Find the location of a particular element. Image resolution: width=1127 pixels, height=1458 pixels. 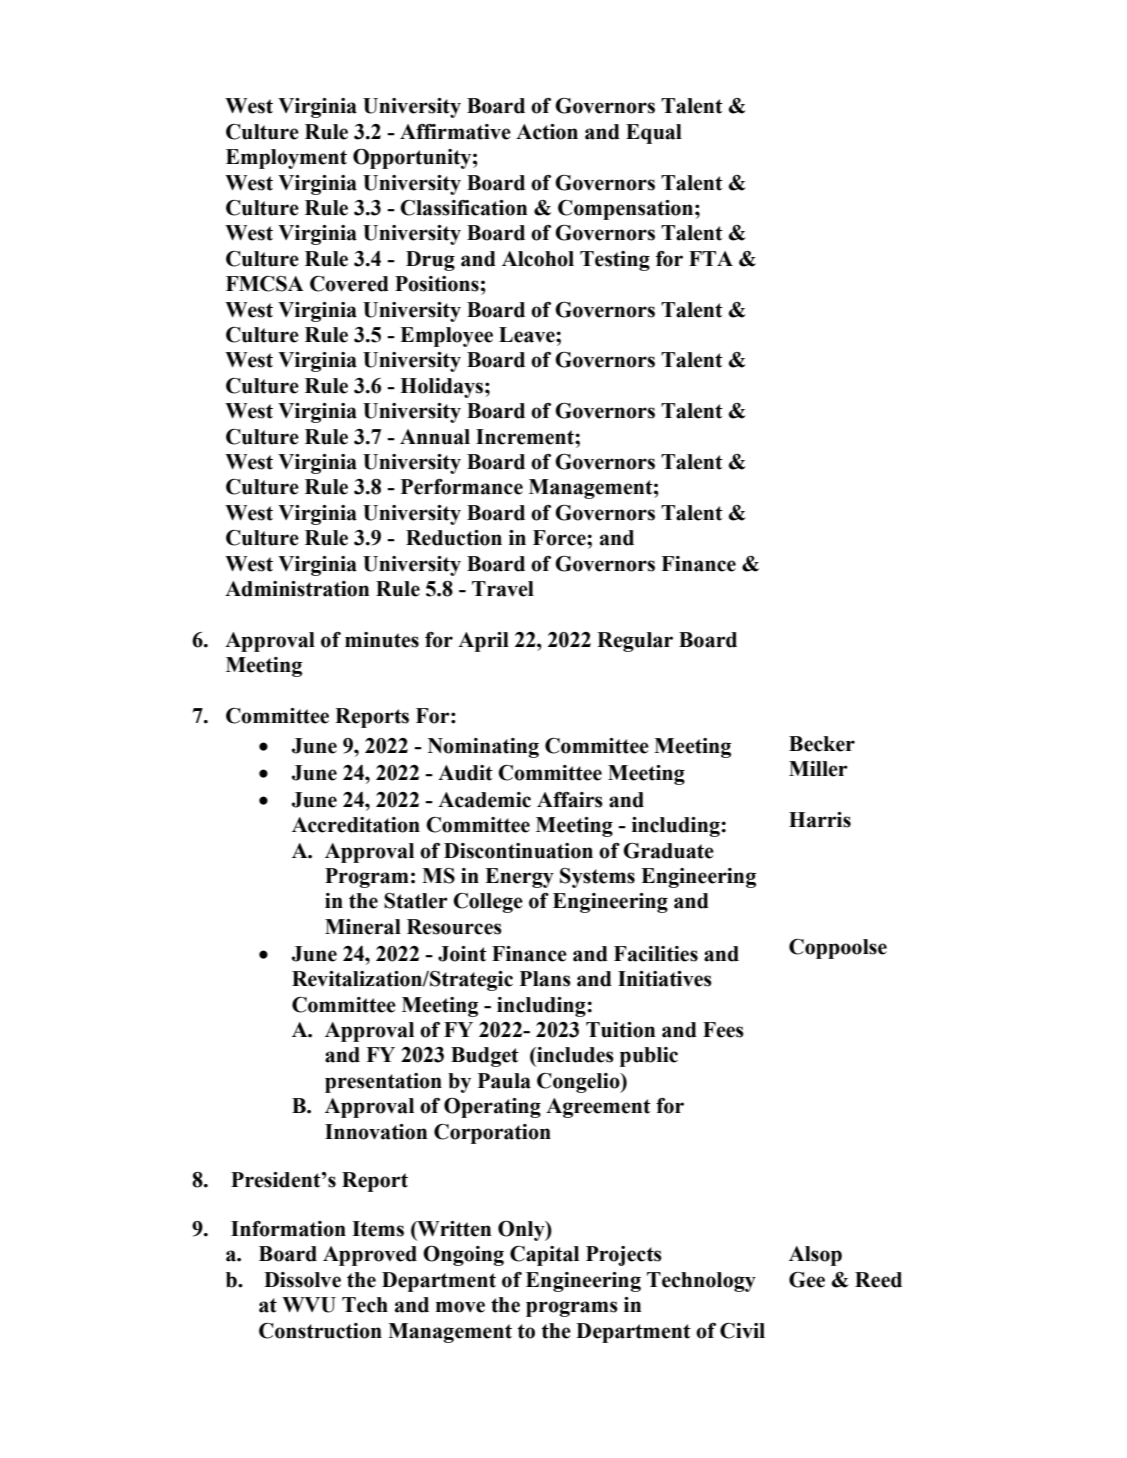

presentation is located at coordinates (383, 1083).
